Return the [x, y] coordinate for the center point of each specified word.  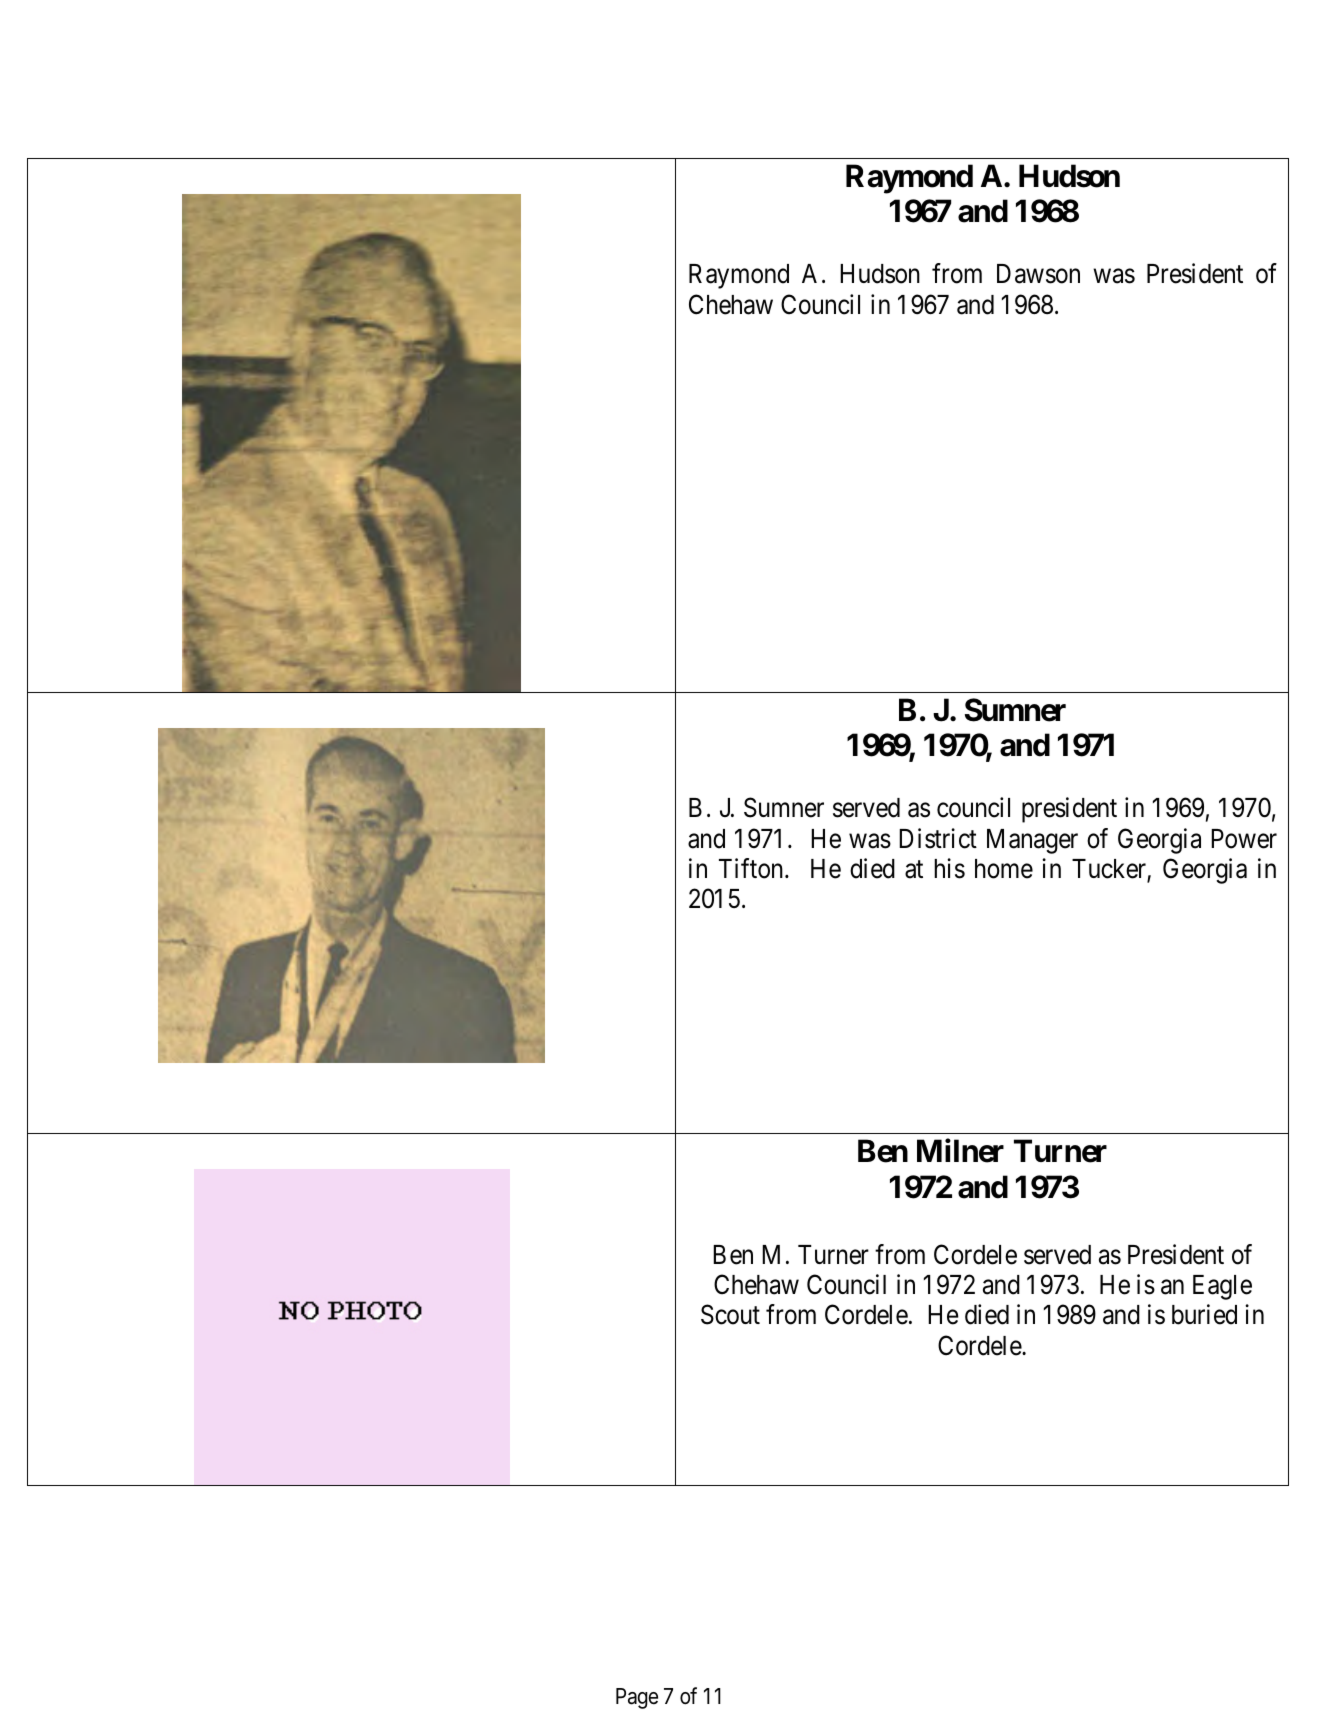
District [938, 838]
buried [1204, 1314]
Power [1244, 839]
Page [637, 1698]
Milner [960, 1151]
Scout [730, 1315]
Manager [1032, 841]
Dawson [1038, 274]
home [1004, 869]
